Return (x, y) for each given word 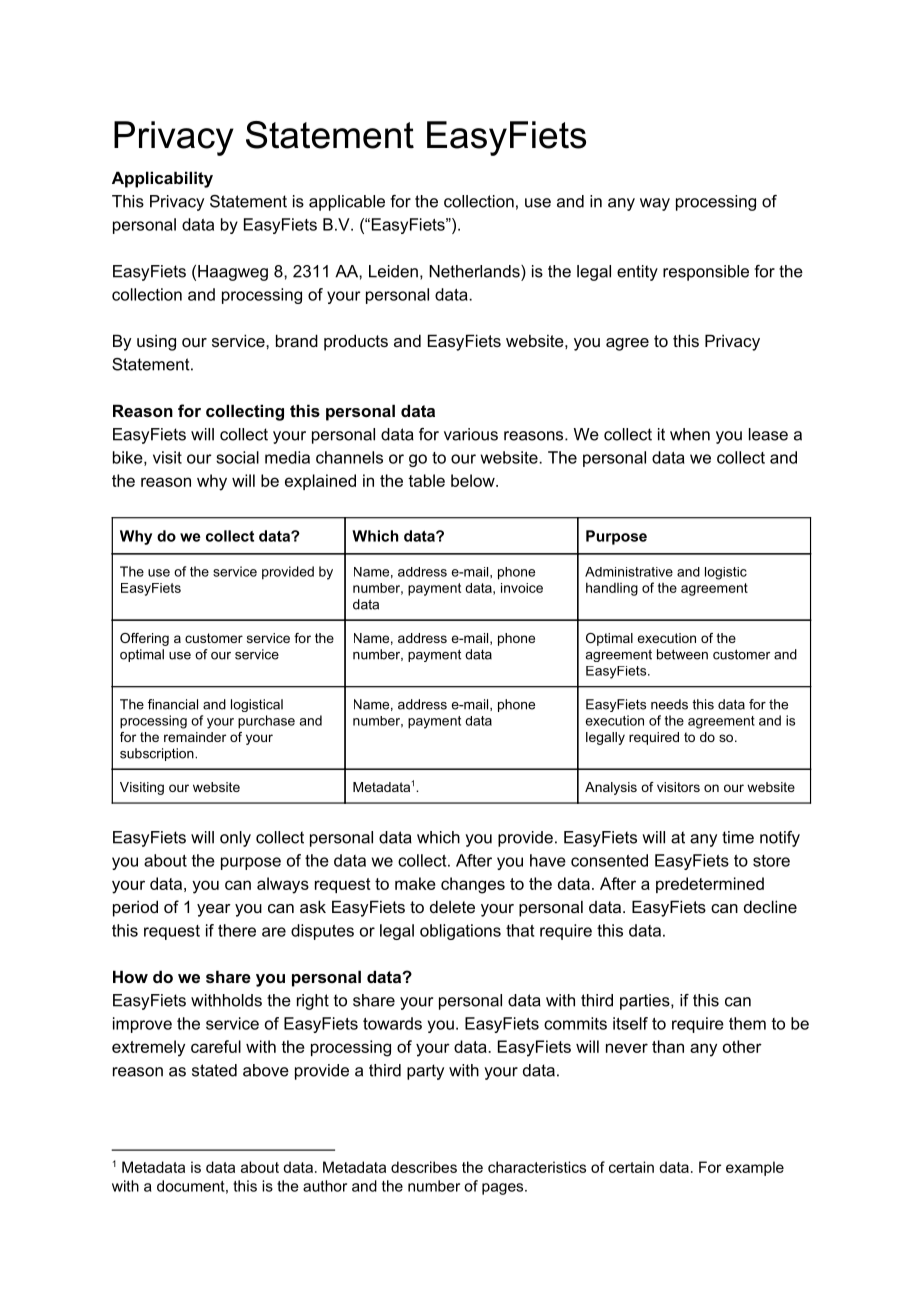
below (474, 480)
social (237, 457)
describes (424, 1167)
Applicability (162, 179)
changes (473, 885)
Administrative (629, 572)
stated (214, 1070)
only (235, 839)
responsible (706, 273)
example (755, 1168)
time (738, 837)
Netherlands (475, 271)
